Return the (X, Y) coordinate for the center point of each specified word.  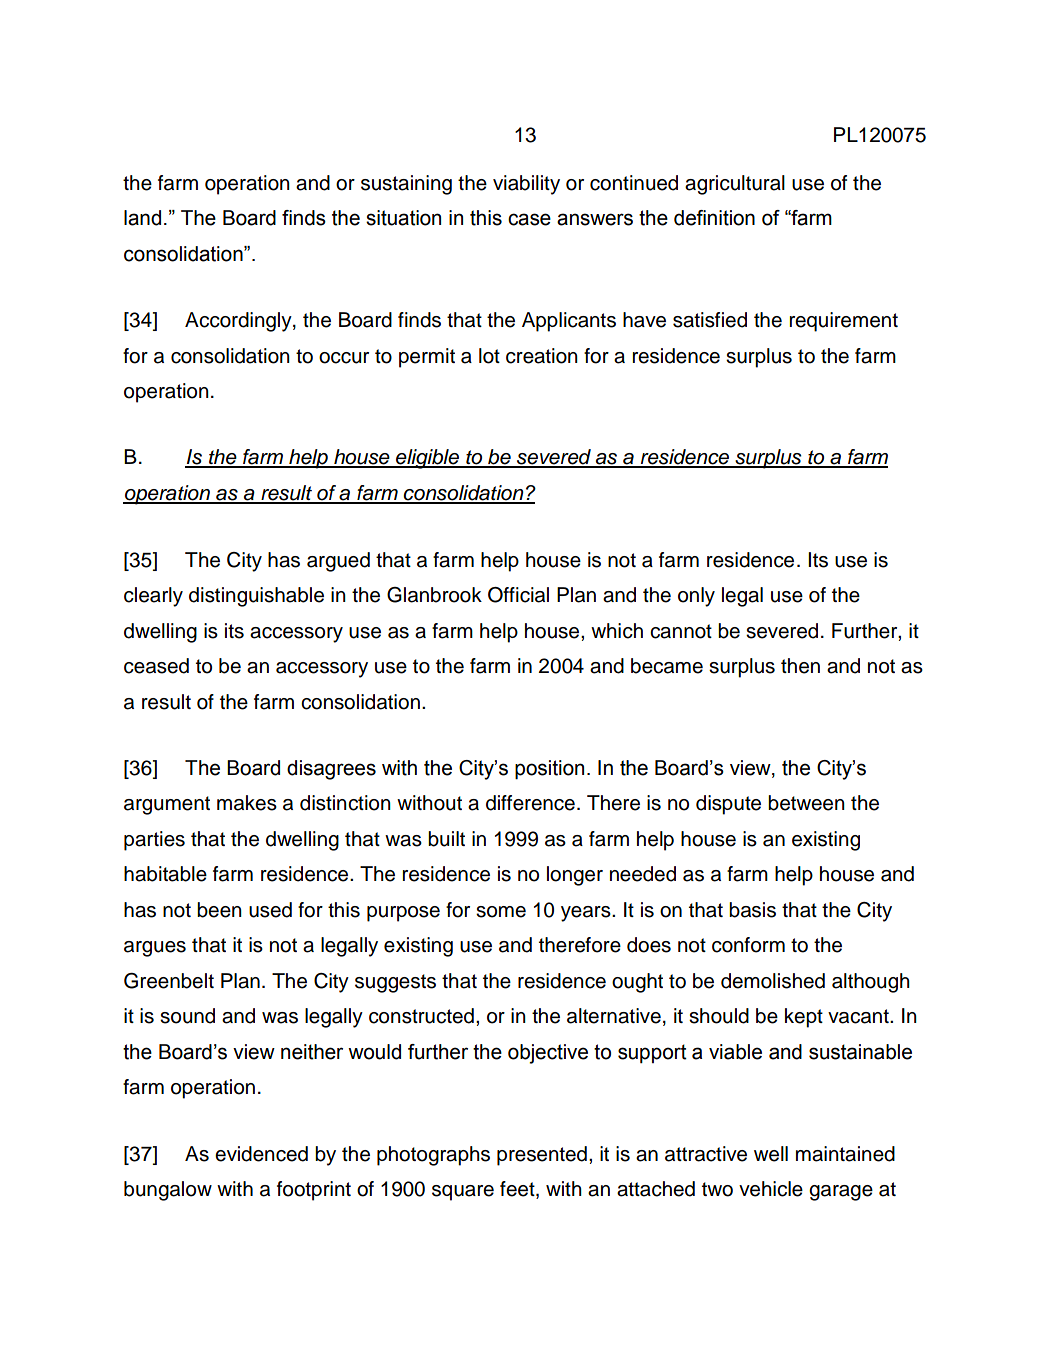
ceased (156, 666)
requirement (843, 322)
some (501, 912)
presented (542, 1156)
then (800, 666)
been (219, 910)
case (529, 219)
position (549, 770)
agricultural (735, 185)
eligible (428, 459)
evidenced (261, 1154)
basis (752, 910)
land (142, 218)
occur (344, 358)
